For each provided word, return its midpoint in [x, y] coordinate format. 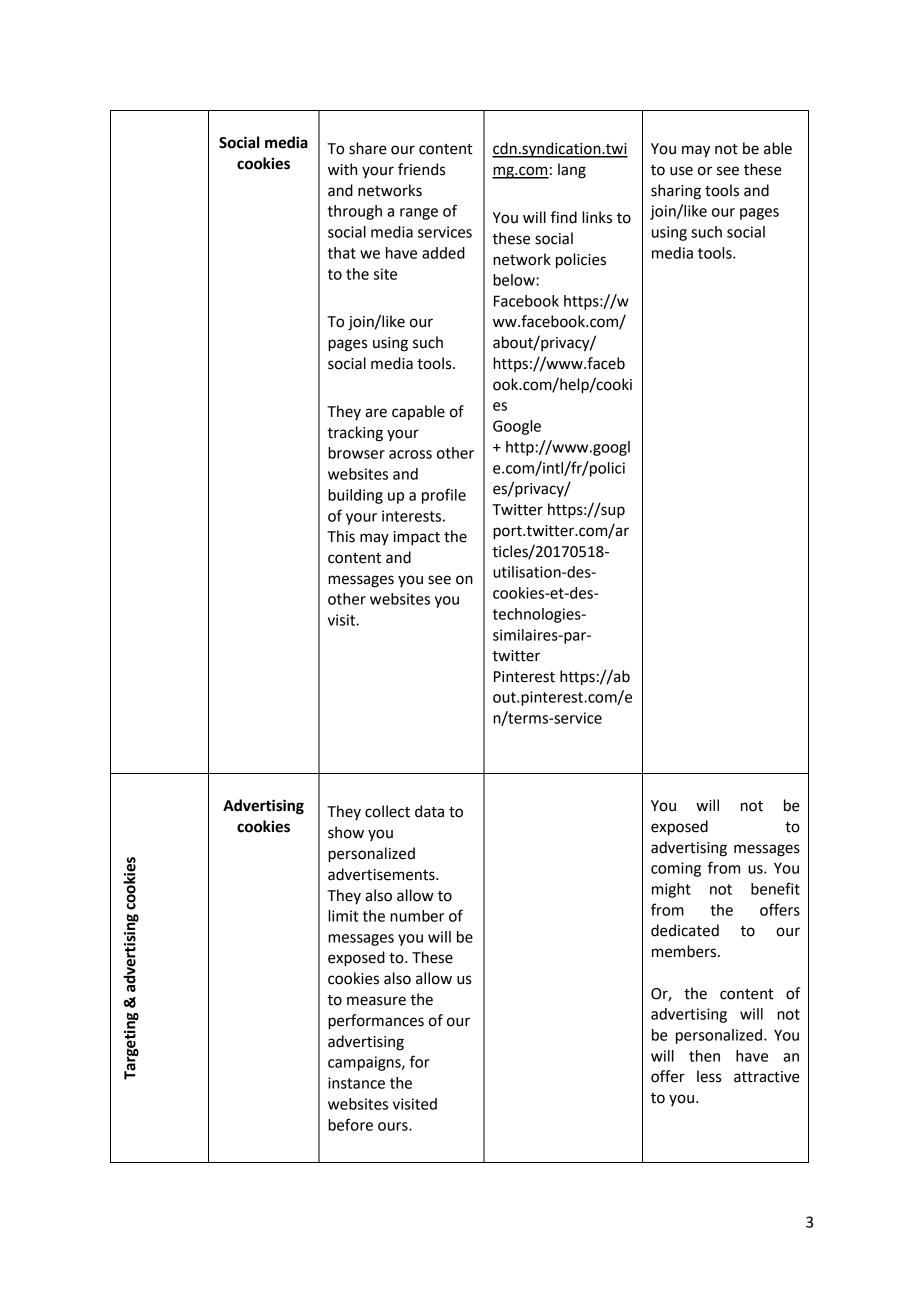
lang [572, 171]
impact [417, 538]
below [515, 280]
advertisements [382, 874]
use [681, 171]
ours [394, 1126]
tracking [355, 434]
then [704, 1056]
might [671, 890]
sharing [676, 192]
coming [676, 869]
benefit [775, 888]
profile [444, 496]
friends [421, 169]
